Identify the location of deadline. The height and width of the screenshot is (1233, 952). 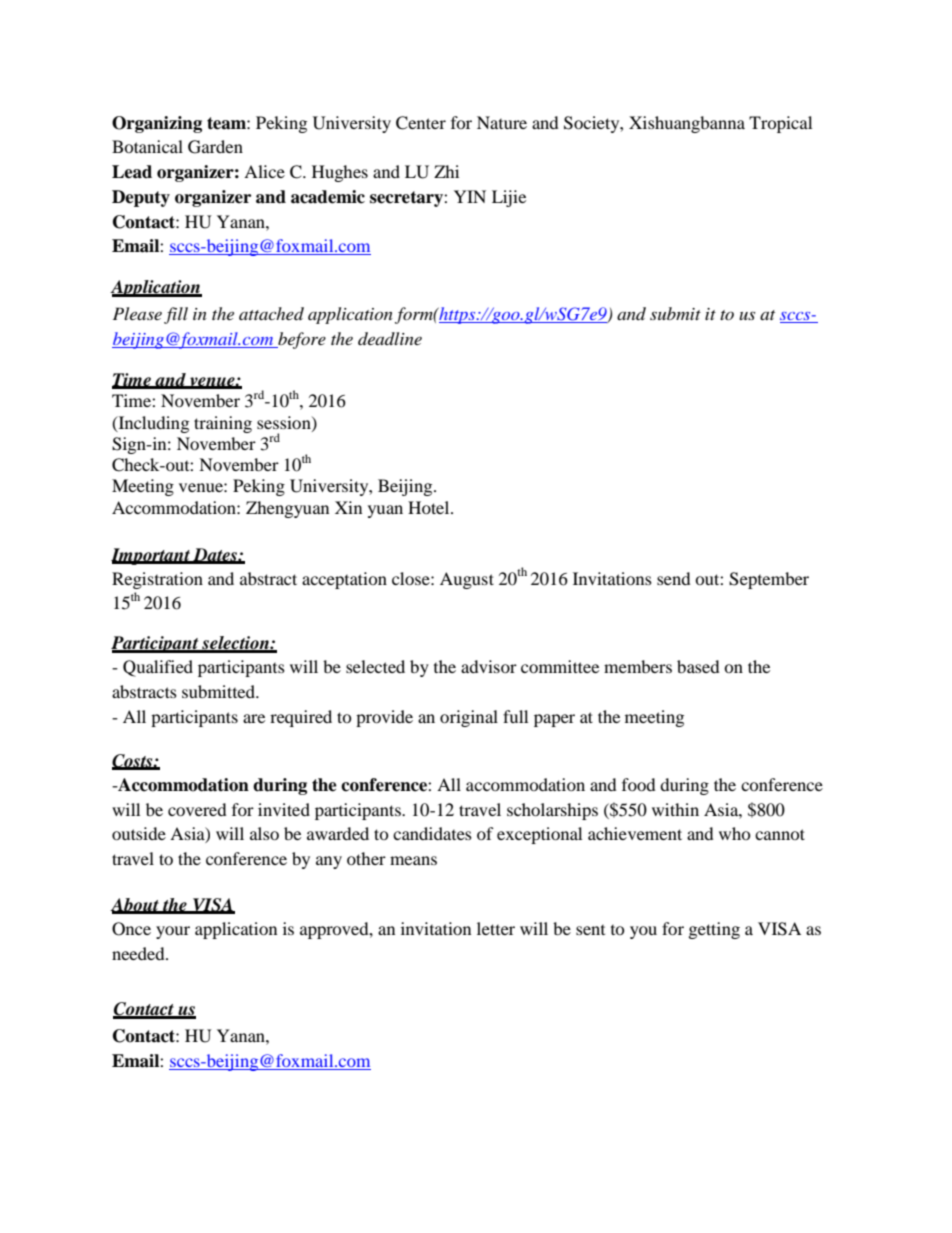
(390, 338).
